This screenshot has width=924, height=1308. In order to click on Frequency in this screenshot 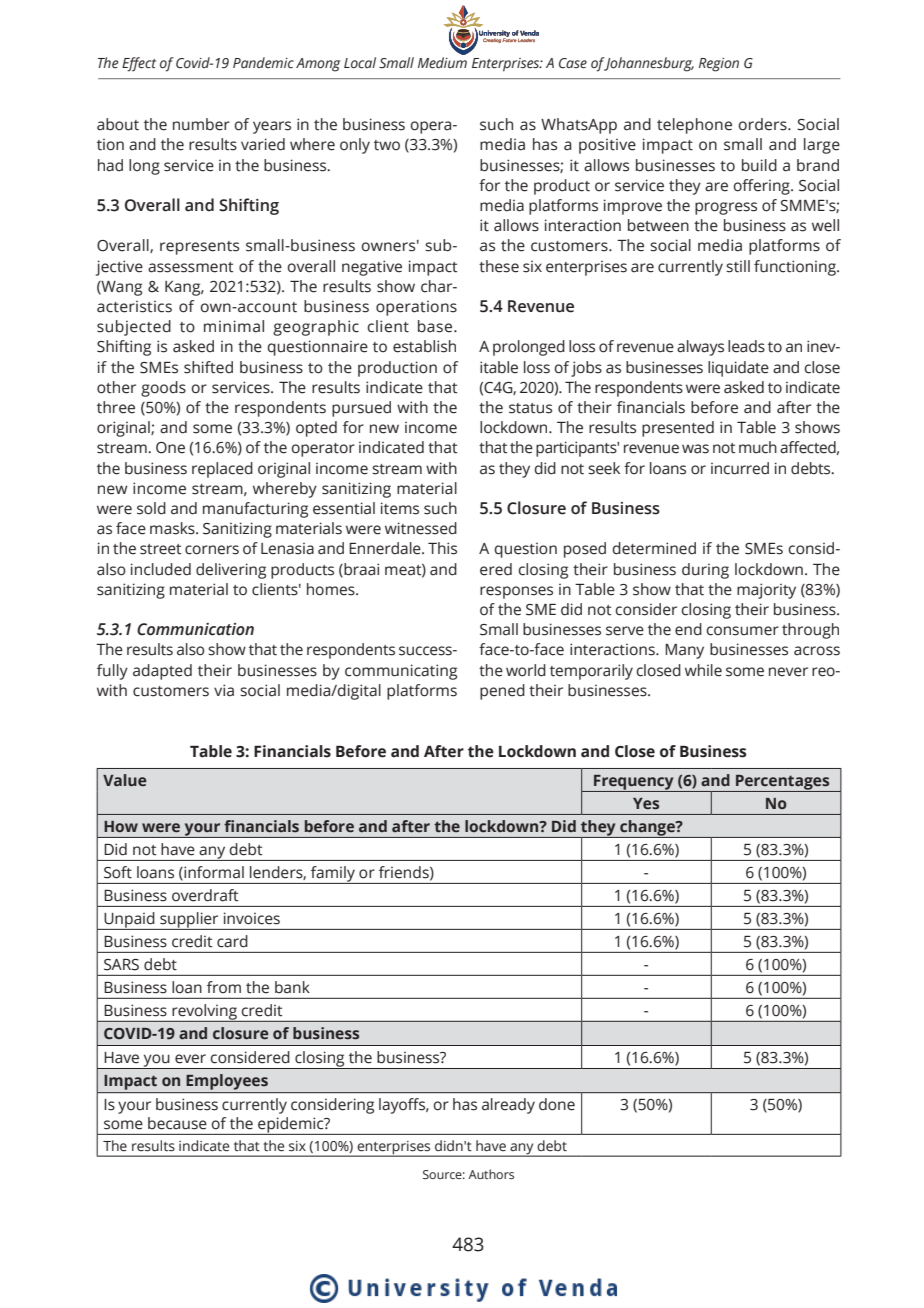, I will do `click(634, 783)`.
